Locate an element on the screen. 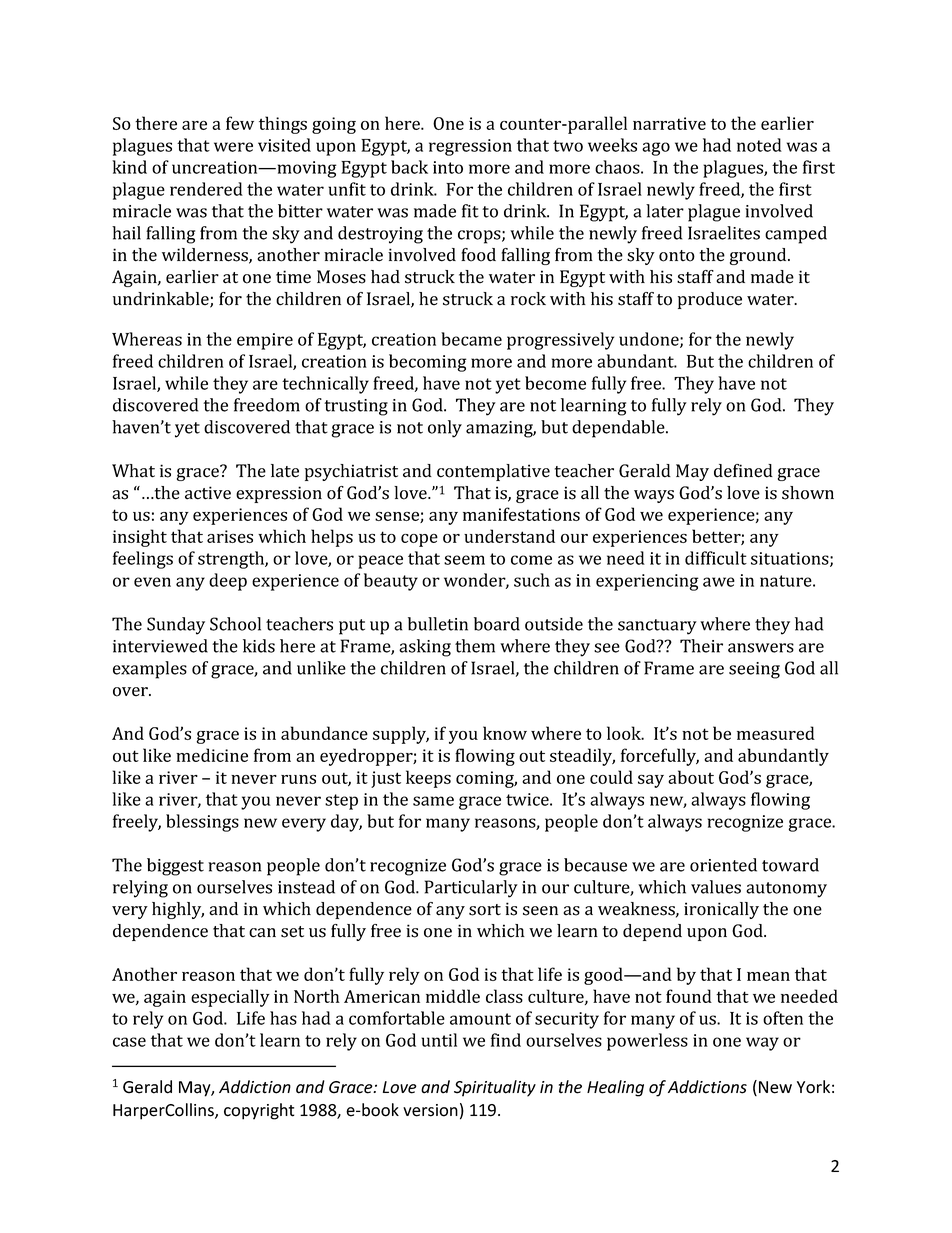 The image size is (952, 1233). School is located at coordinates (235, 624).
